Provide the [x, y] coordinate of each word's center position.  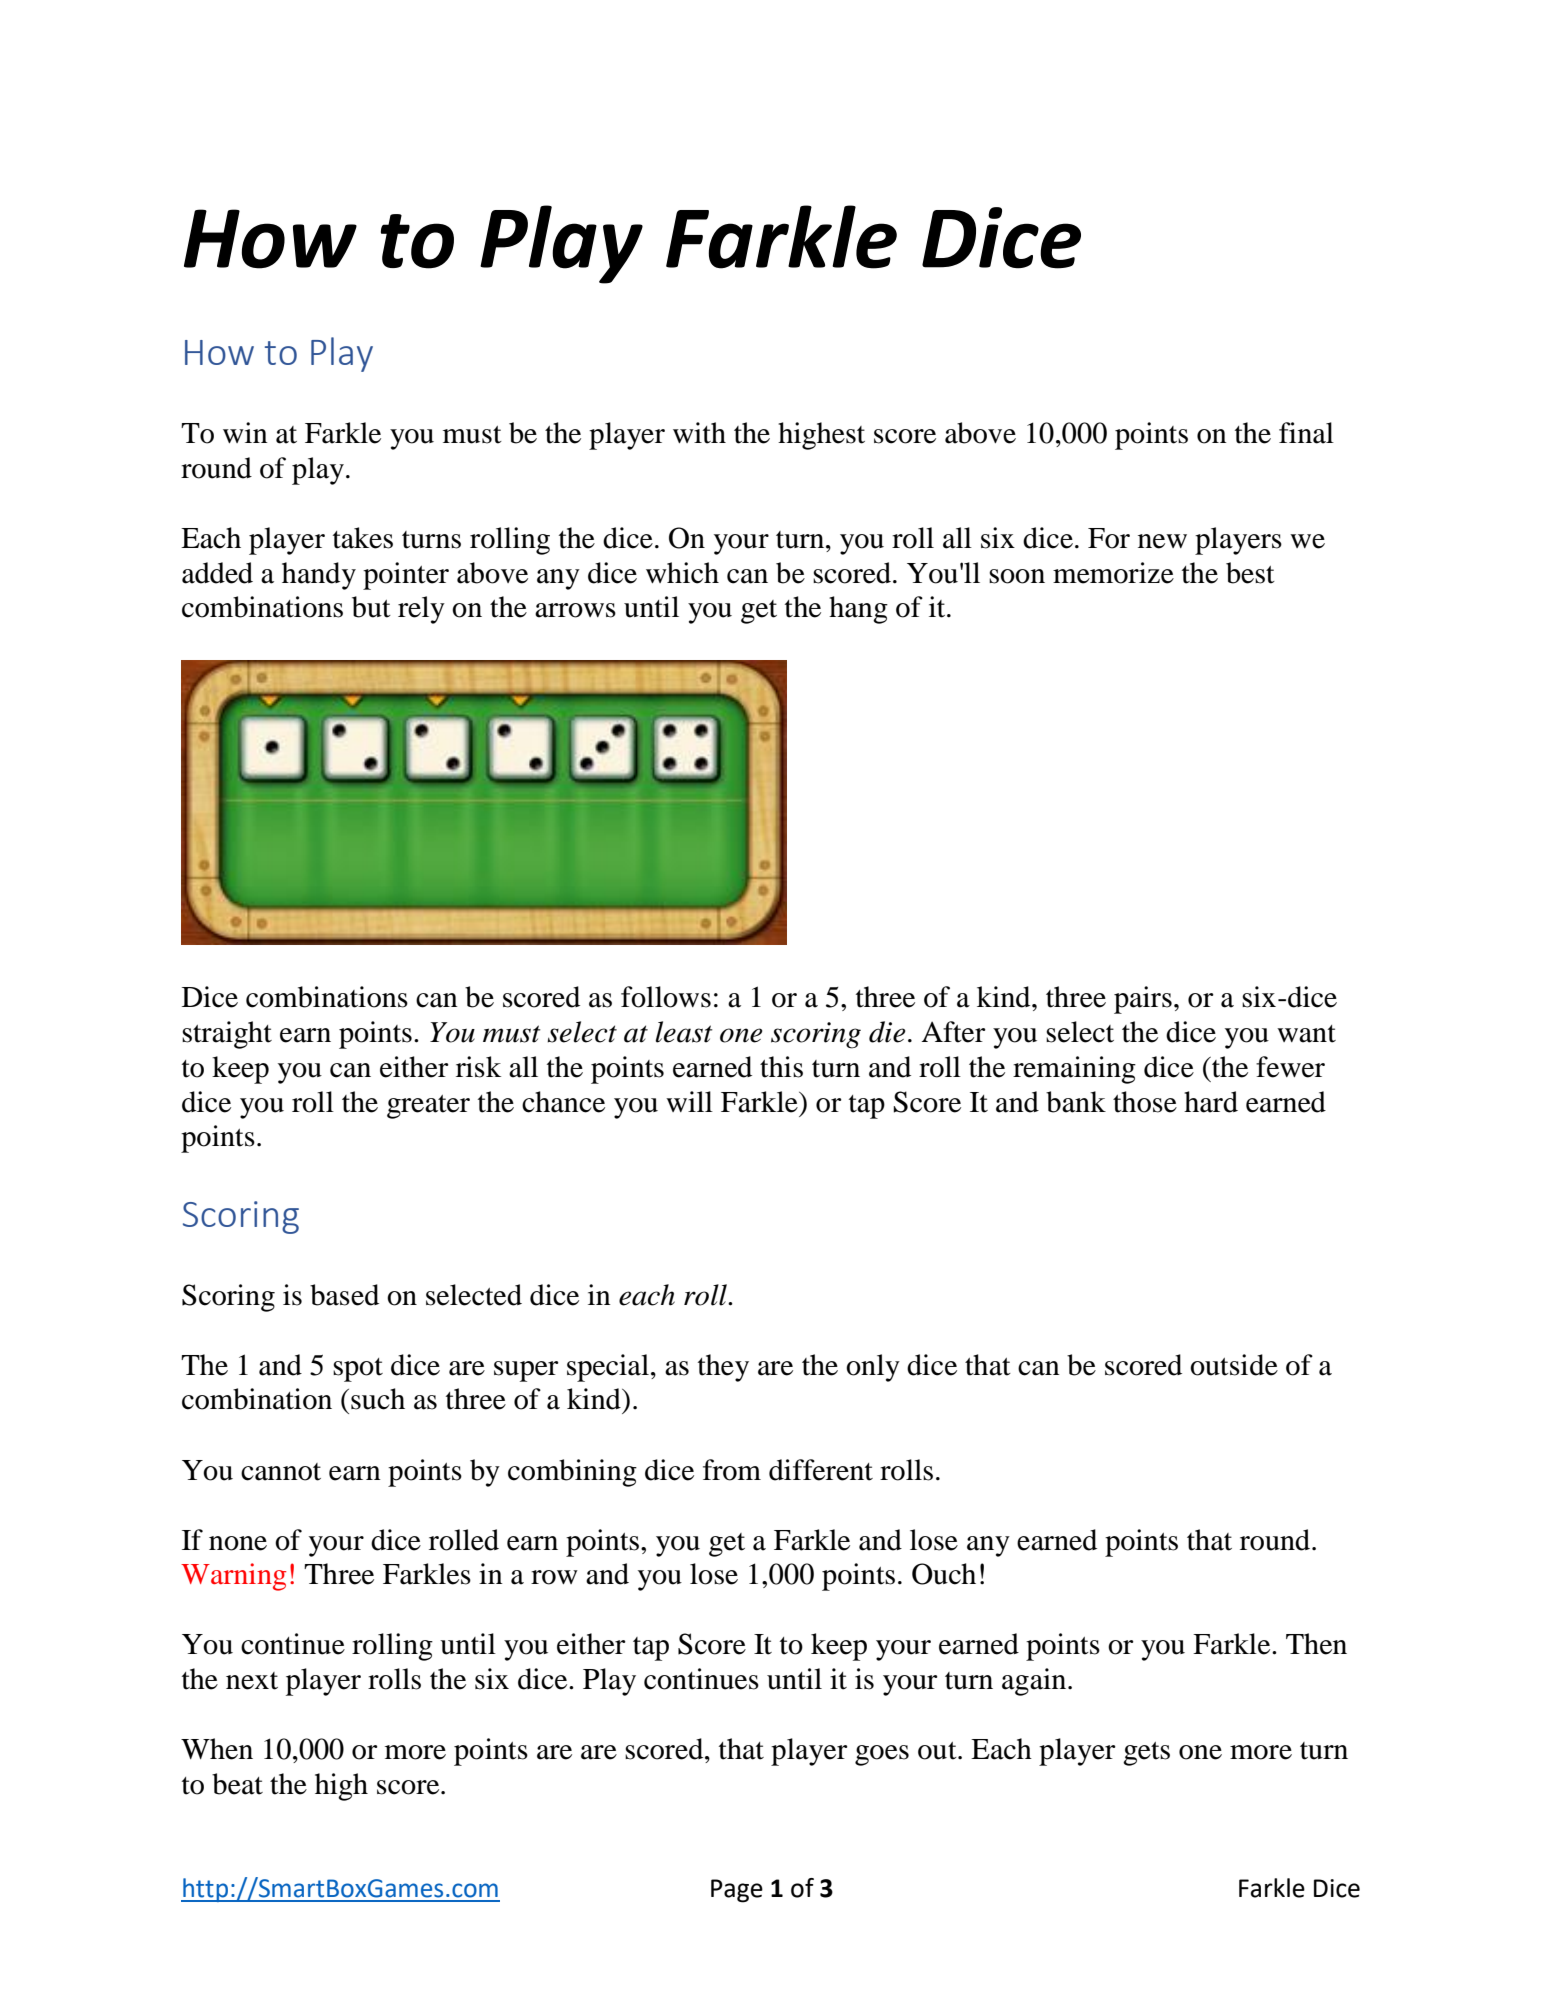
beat [237, 1784]
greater [428, 1107]
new [1162, 541]
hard [1211, 1102]
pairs [1143, 1000]
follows [666, 997]
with [699, 433]
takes [363, 538]
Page [737, 1891]
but [371, 607]
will [689, 1101]
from [732, 1470]
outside [1234, 1365]
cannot [281, 1472]
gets [1146, 1754]
